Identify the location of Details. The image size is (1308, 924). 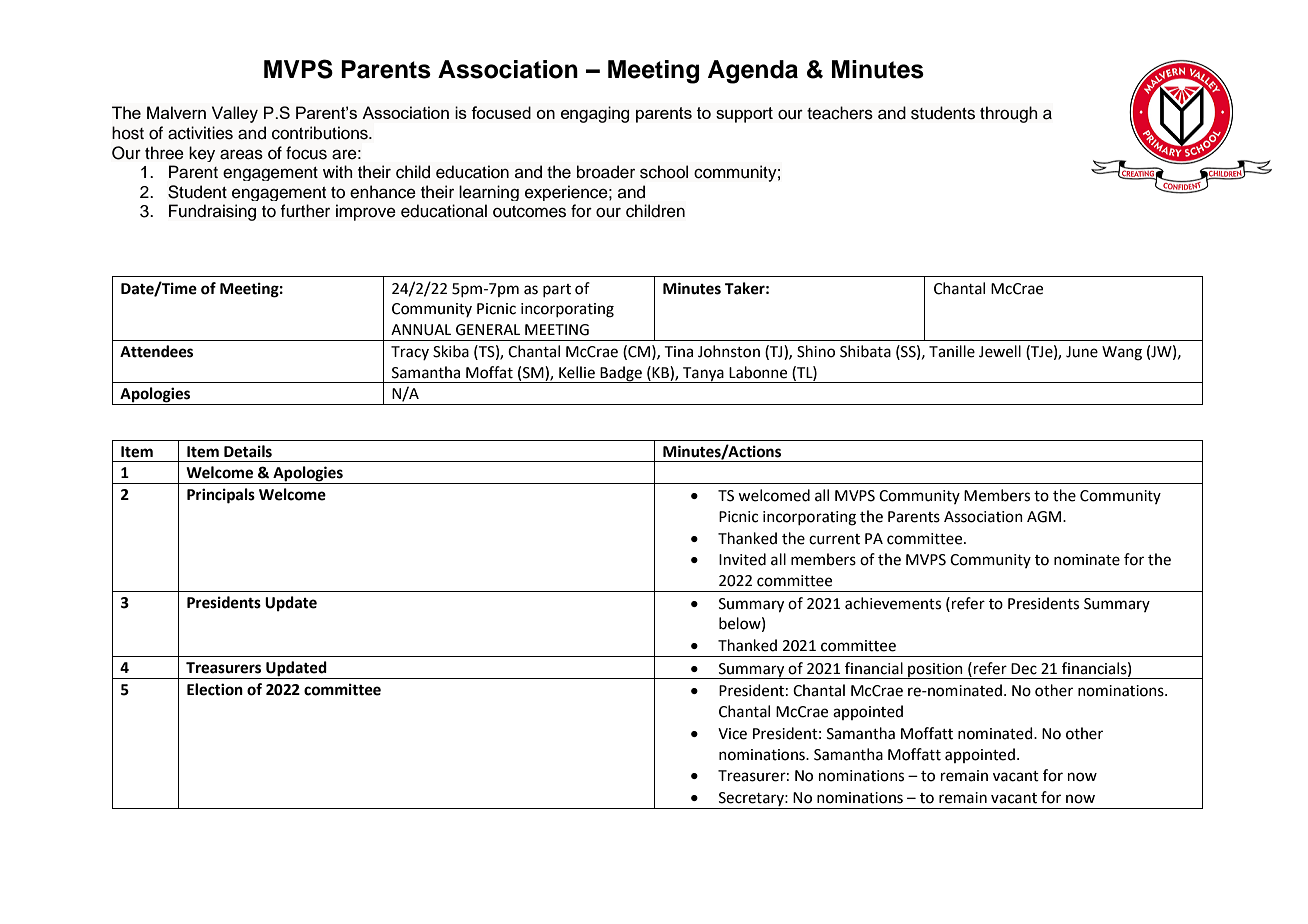
(248, 451).
